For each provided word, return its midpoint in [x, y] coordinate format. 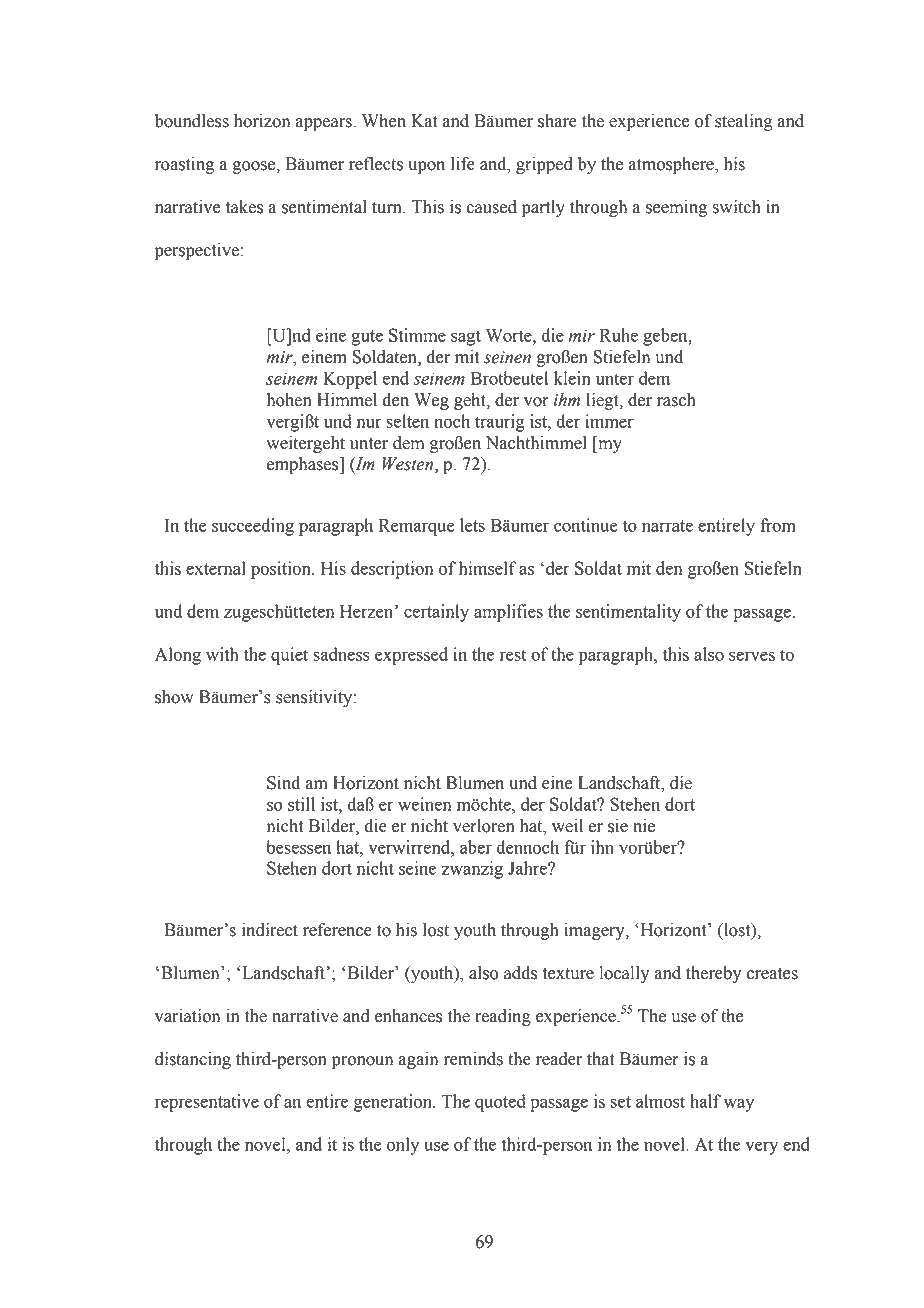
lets [472, 525]
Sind [283, 783]
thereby [713, 974]
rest [513, 655]
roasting [184, 165]
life [463, 164]
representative [207, 1103]
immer [609, 421]
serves [752, 656]
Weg [431, 401]
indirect [270, 930]
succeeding [253, 527]
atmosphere [672, 165]
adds [520, 973]
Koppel [350, 380]
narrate [667, 526]
